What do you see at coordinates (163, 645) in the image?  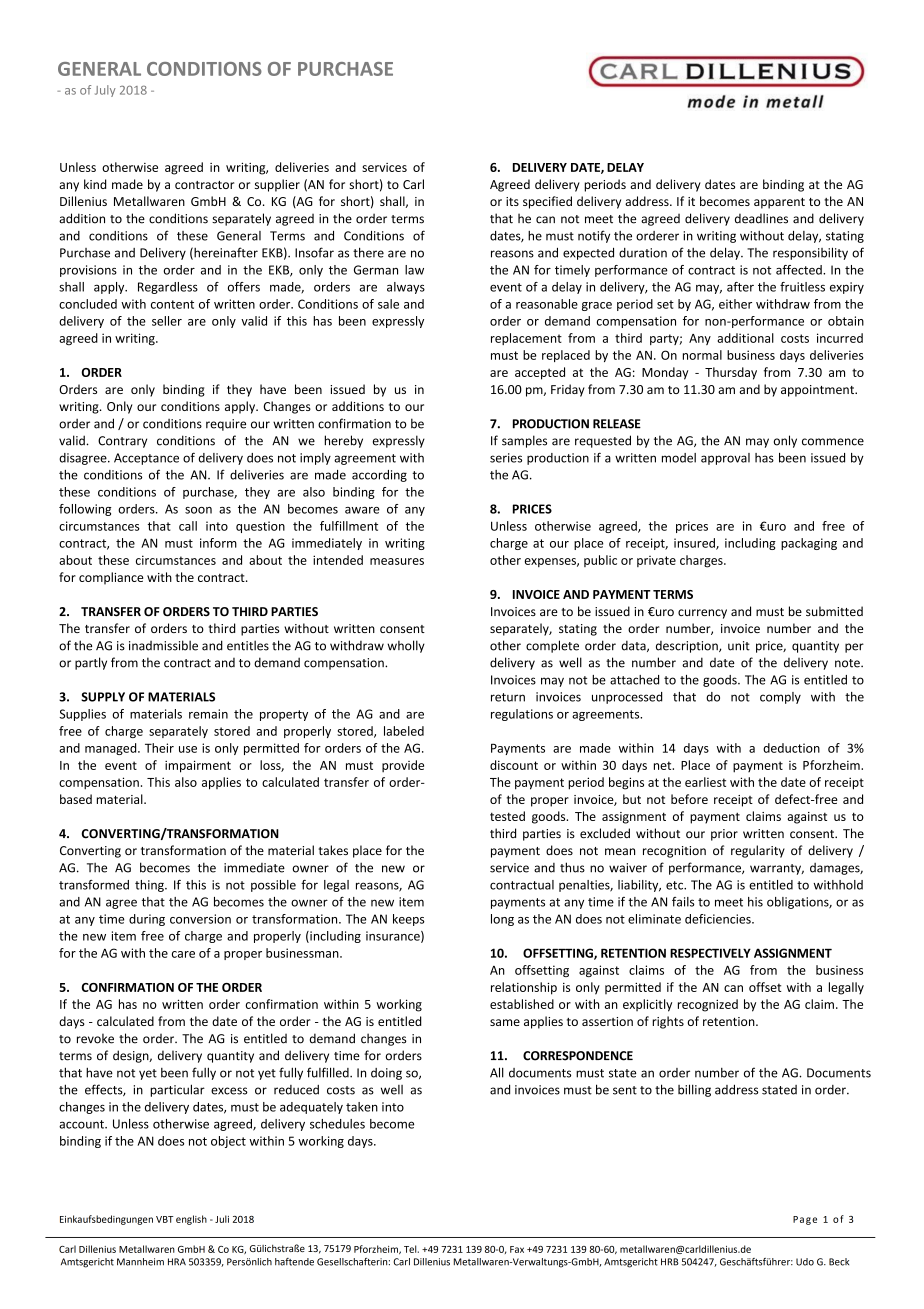 I see `inadmissible` at bounding box center [163, 645].
